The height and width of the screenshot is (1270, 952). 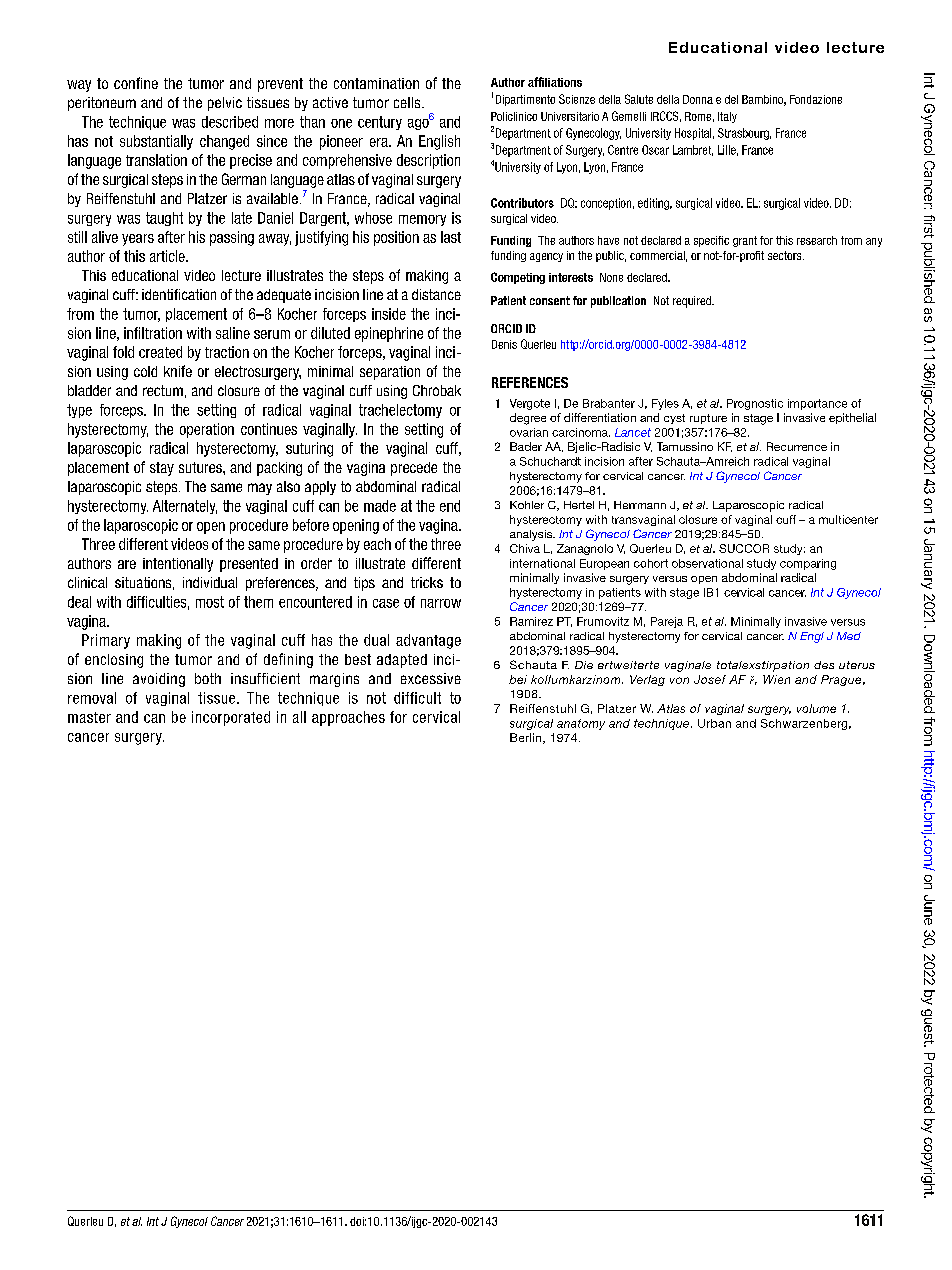 What do you see at coordinates (408, 102) in the screenshot?
I see `cells` at bounding box center [408, 102].
